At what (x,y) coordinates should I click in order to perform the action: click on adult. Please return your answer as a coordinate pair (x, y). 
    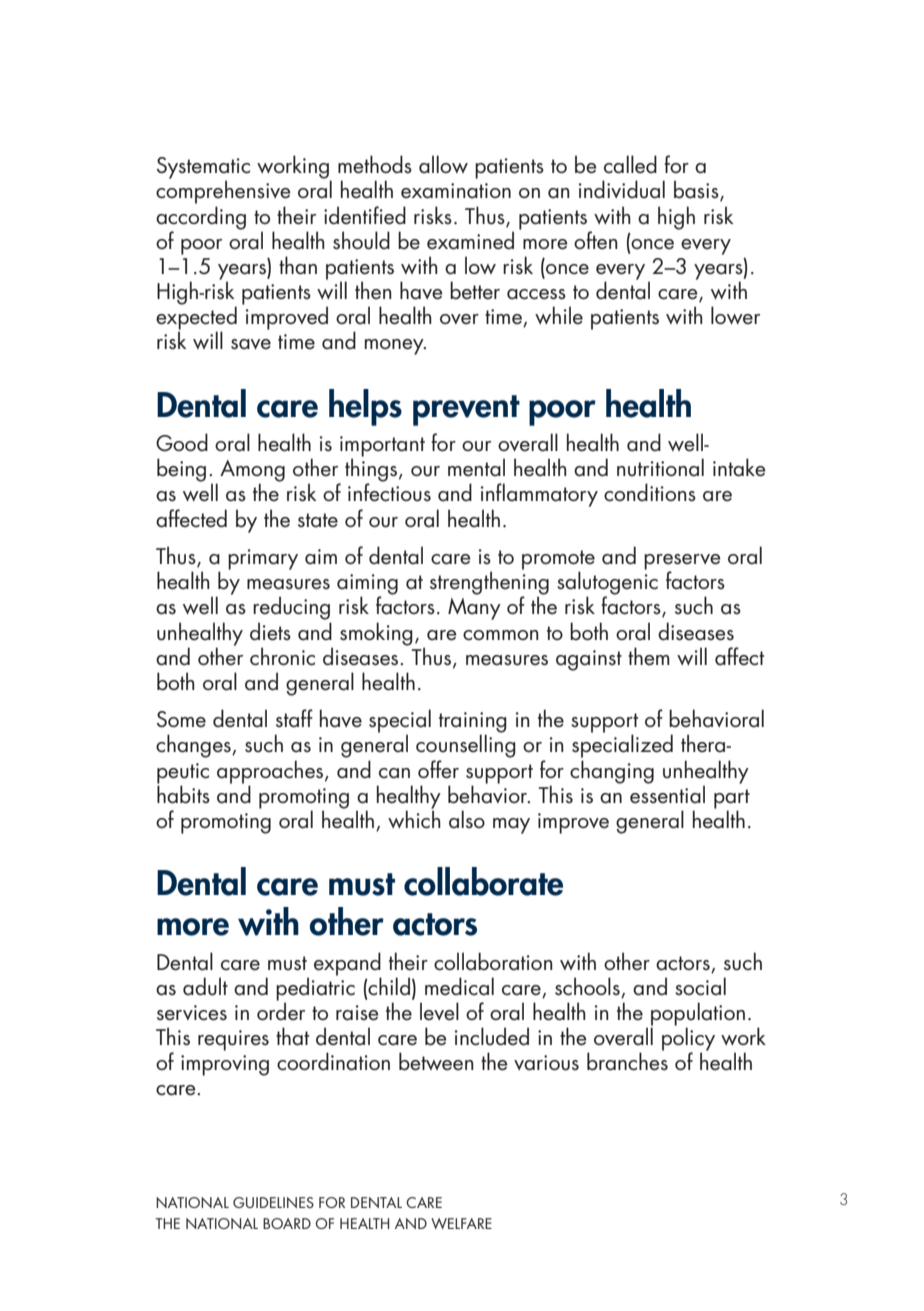
    Looking at the image, I should click on (205, 986).
